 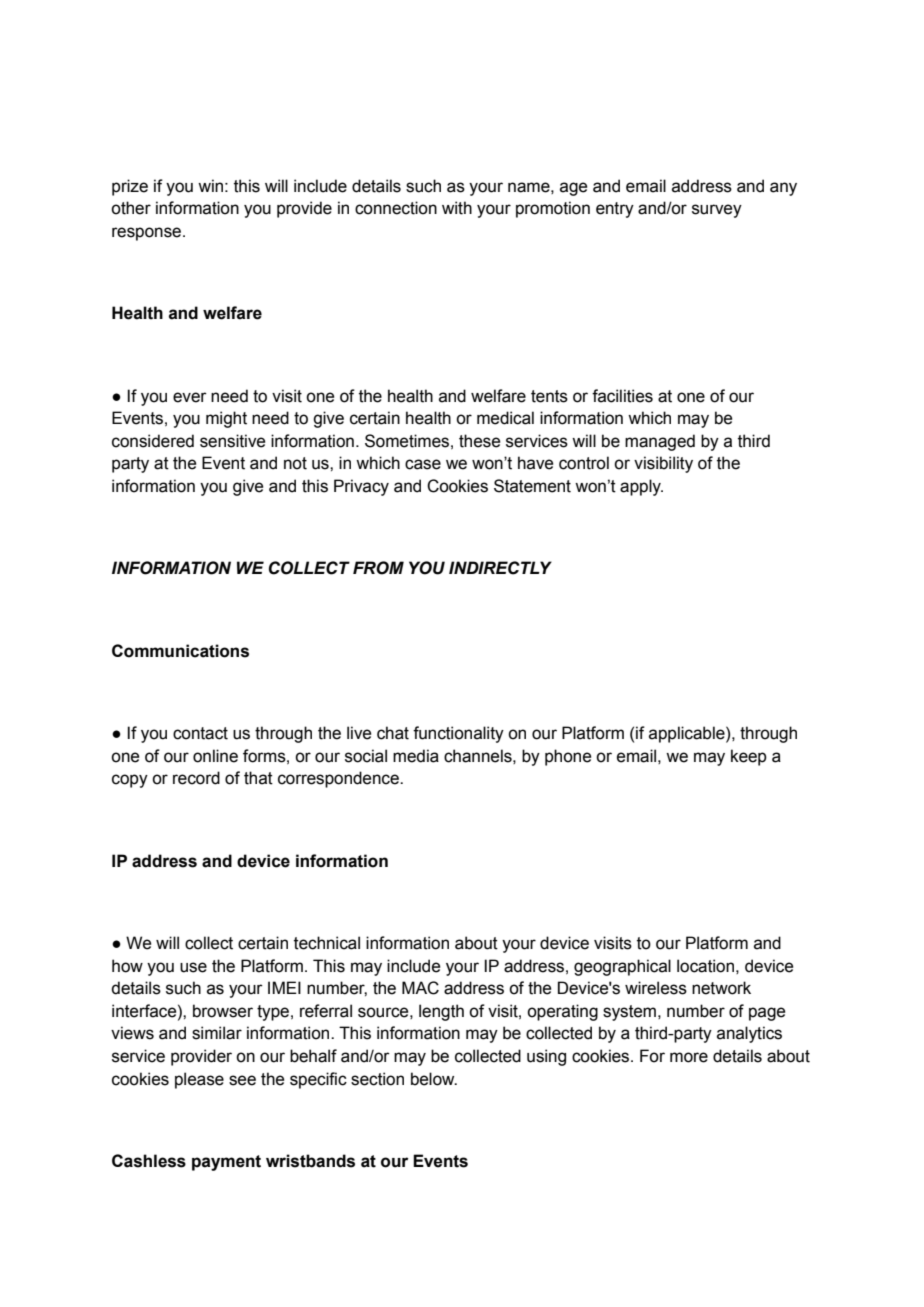 I want to click on sensitive, so click(x=232, y=441).
